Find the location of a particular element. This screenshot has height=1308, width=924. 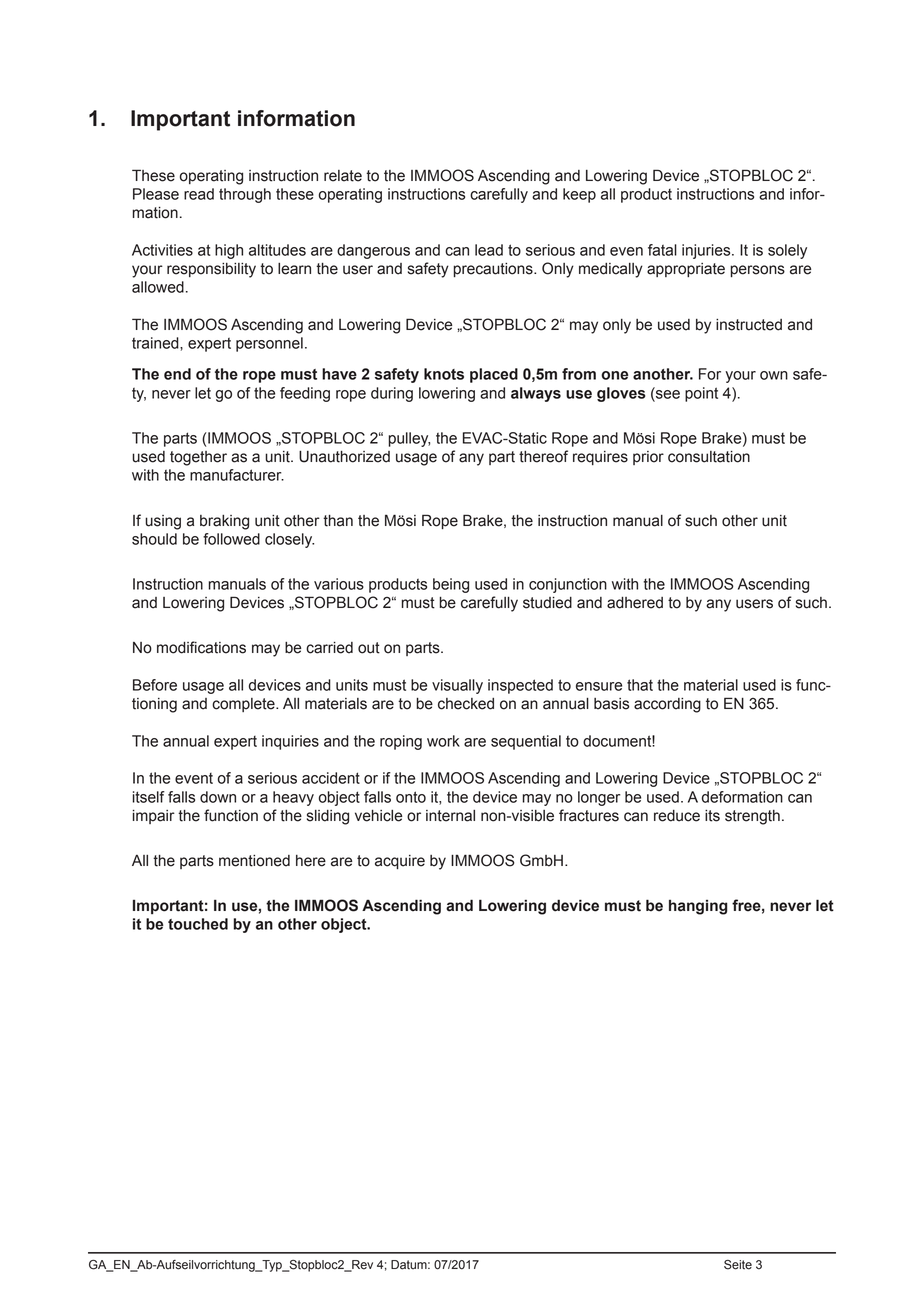

according is located at coordinates (667, 705).
